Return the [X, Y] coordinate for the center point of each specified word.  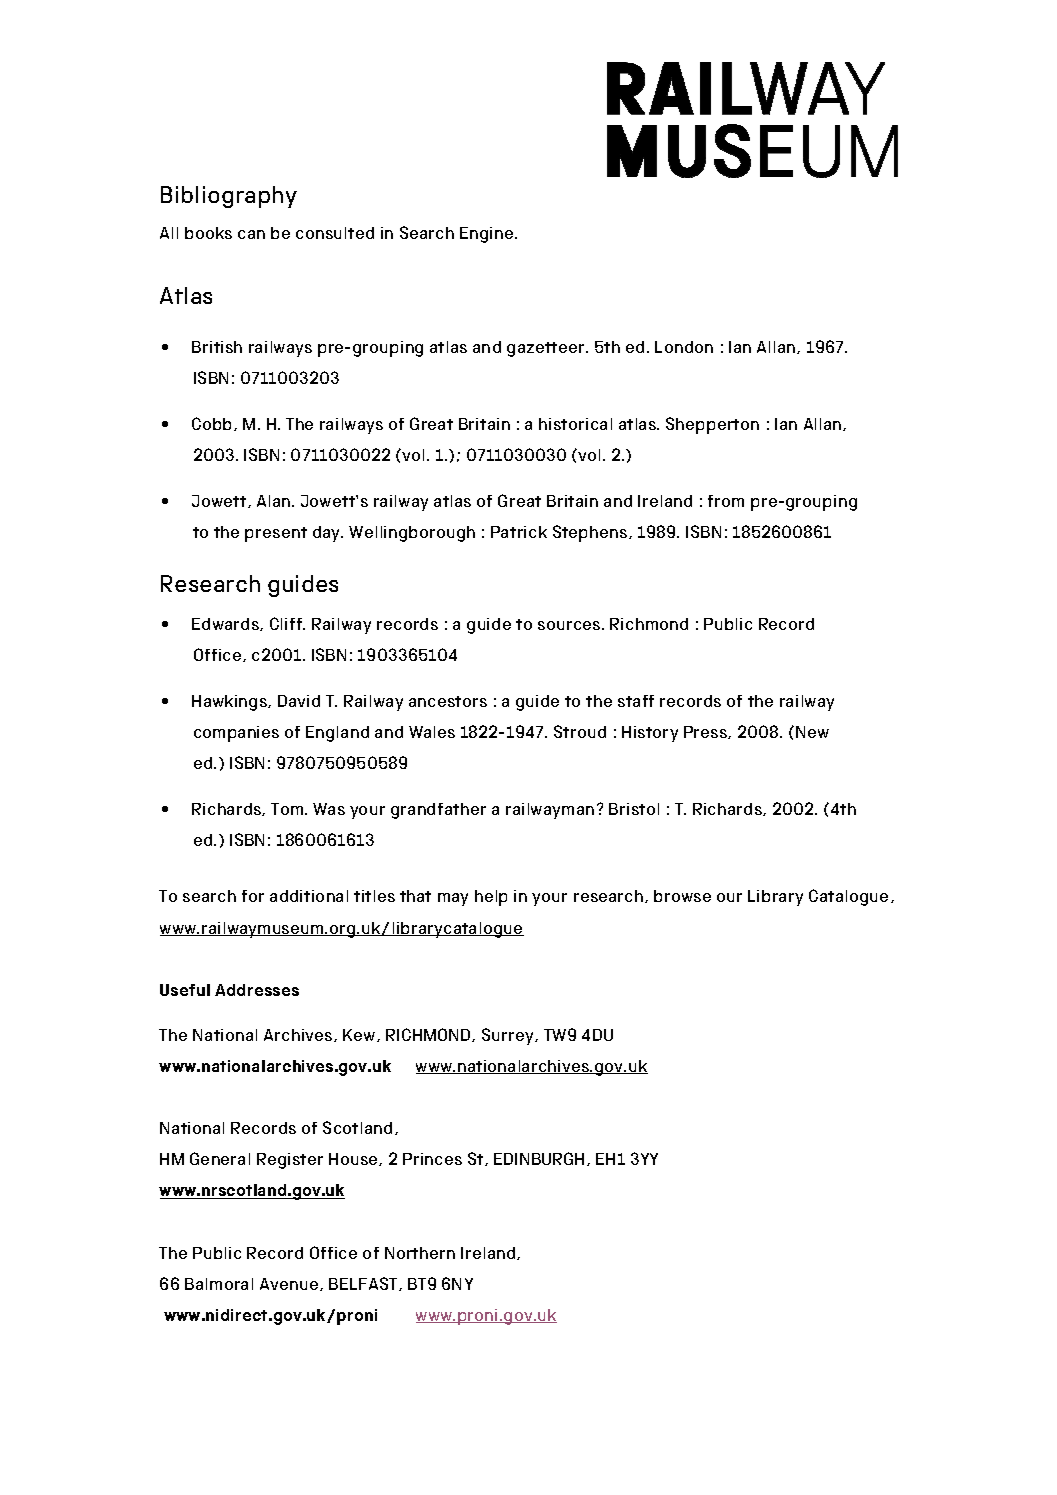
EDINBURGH [539, 1158]
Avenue [290, 1284]
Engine [488, 235]
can [251, 234]
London [684, 347]
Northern [420, 1253]
